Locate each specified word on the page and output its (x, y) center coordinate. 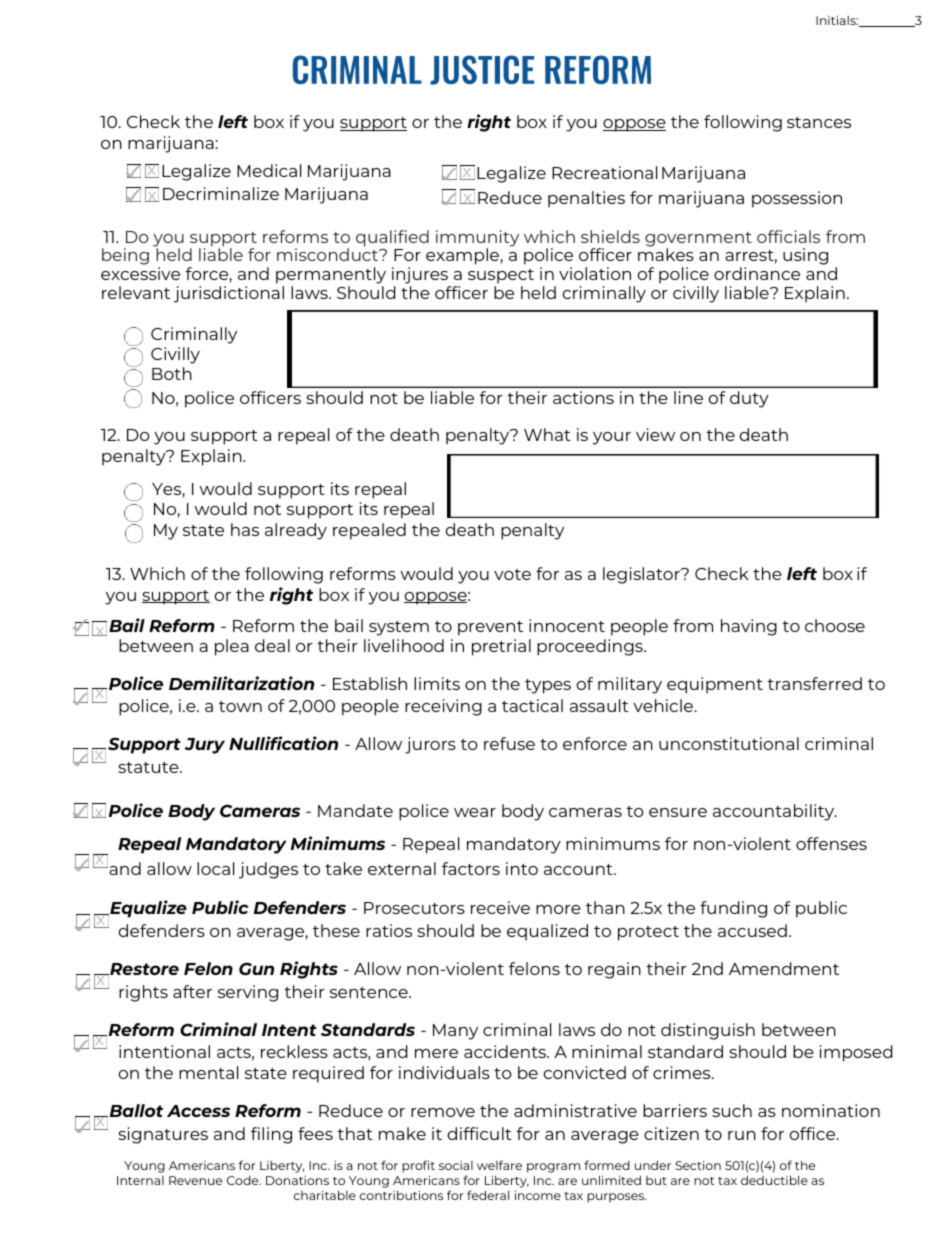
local (215, 868)
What (547, 434)
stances (819, 122)
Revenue (195, 1180)
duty (749, 399)
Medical (269, 170)
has (245, 529)
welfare (499, 1165)
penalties (586, 199)
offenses (831, 843)
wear (475, 812)
